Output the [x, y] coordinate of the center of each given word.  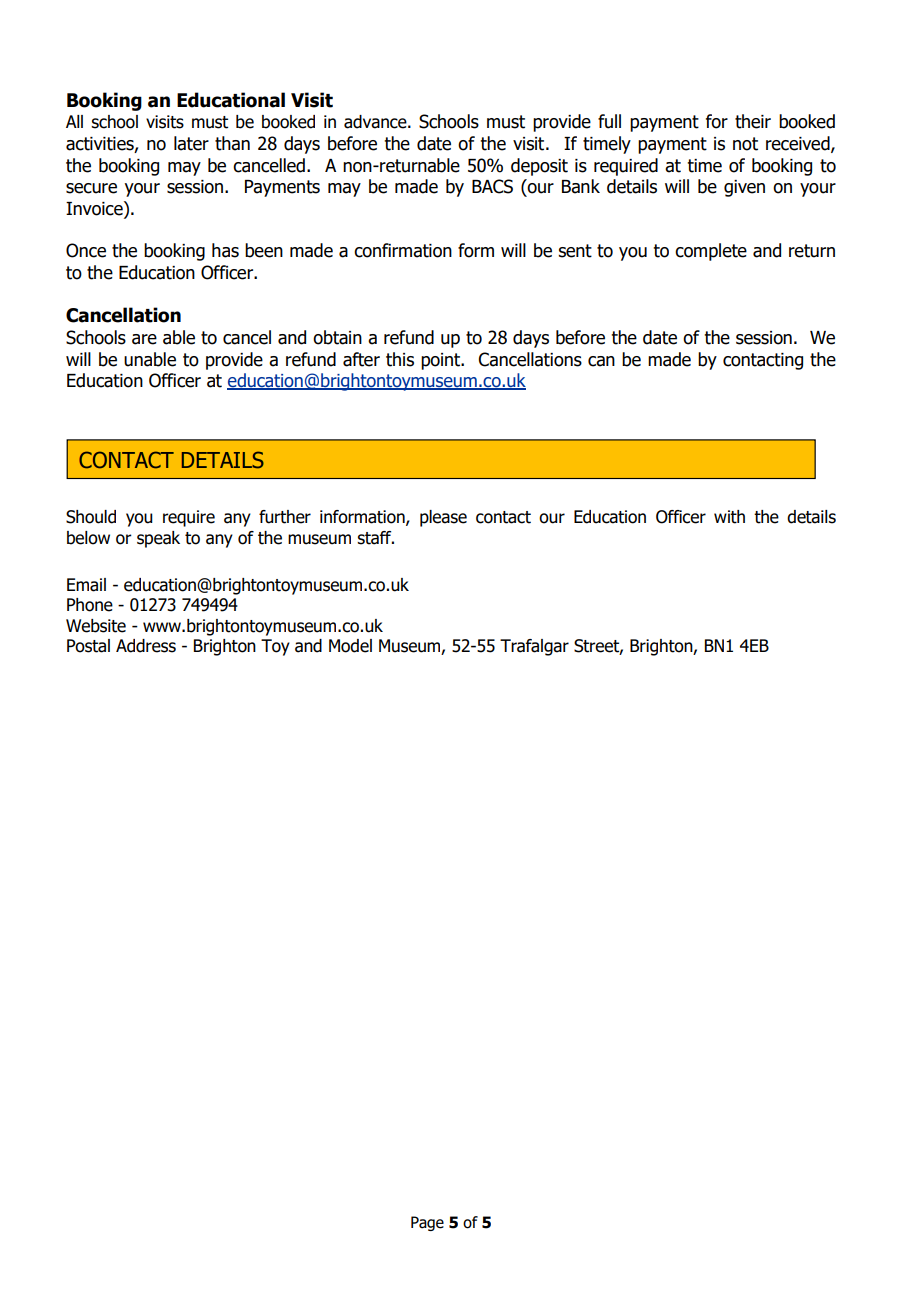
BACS [492, 186]
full [609, 121]
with [729, 517]
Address [146, 646]
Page [427, 1223]
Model [350, 646]
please [443, 518]
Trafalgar [534, 647]
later [191, 143]
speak [158, 539]
